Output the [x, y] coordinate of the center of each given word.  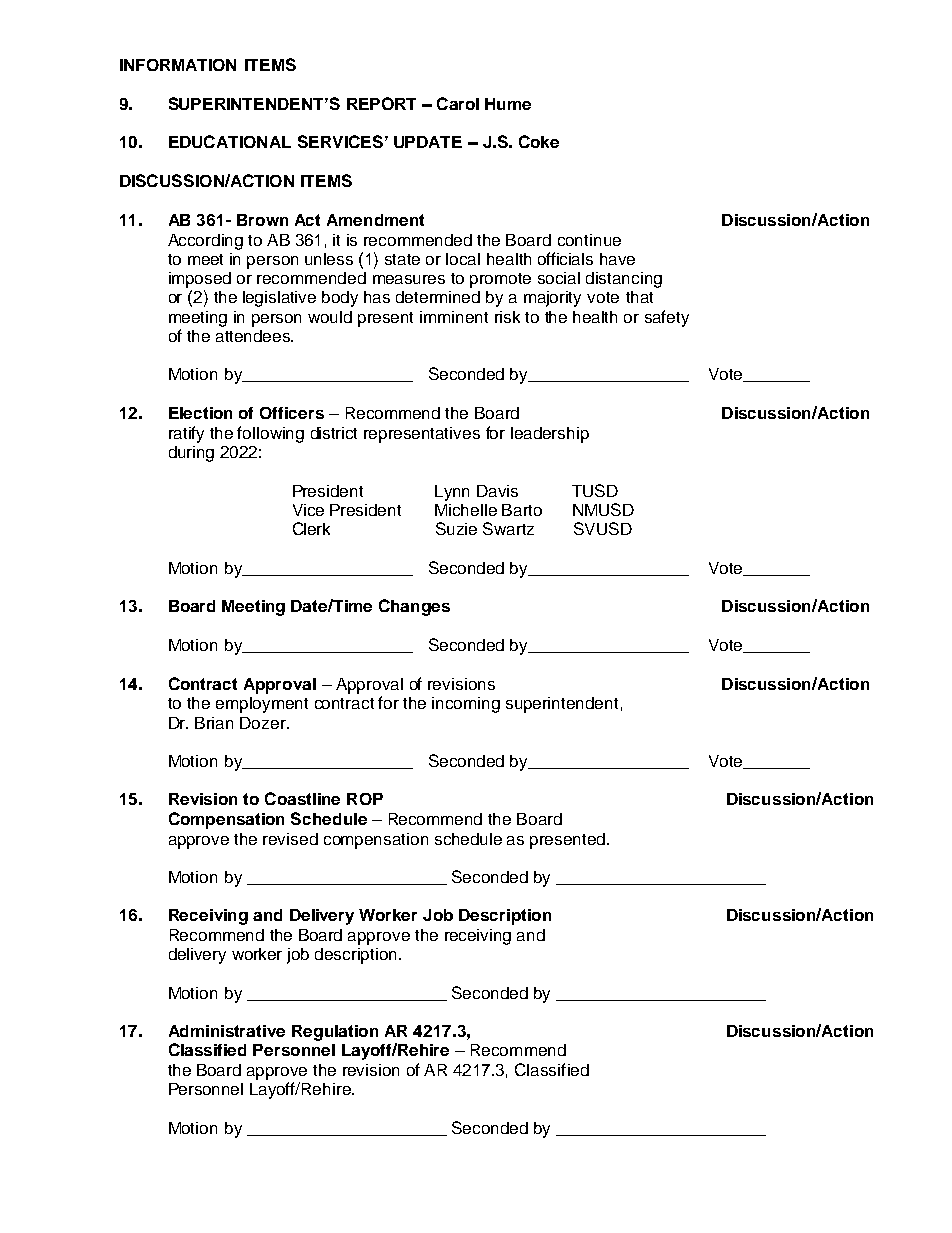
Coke [539, 141]
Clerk [311, 528]
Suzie [456, 528]
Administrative [227, 1031]
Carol [458, 103]
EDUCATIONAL [230, 141]
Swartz [508, 528]
